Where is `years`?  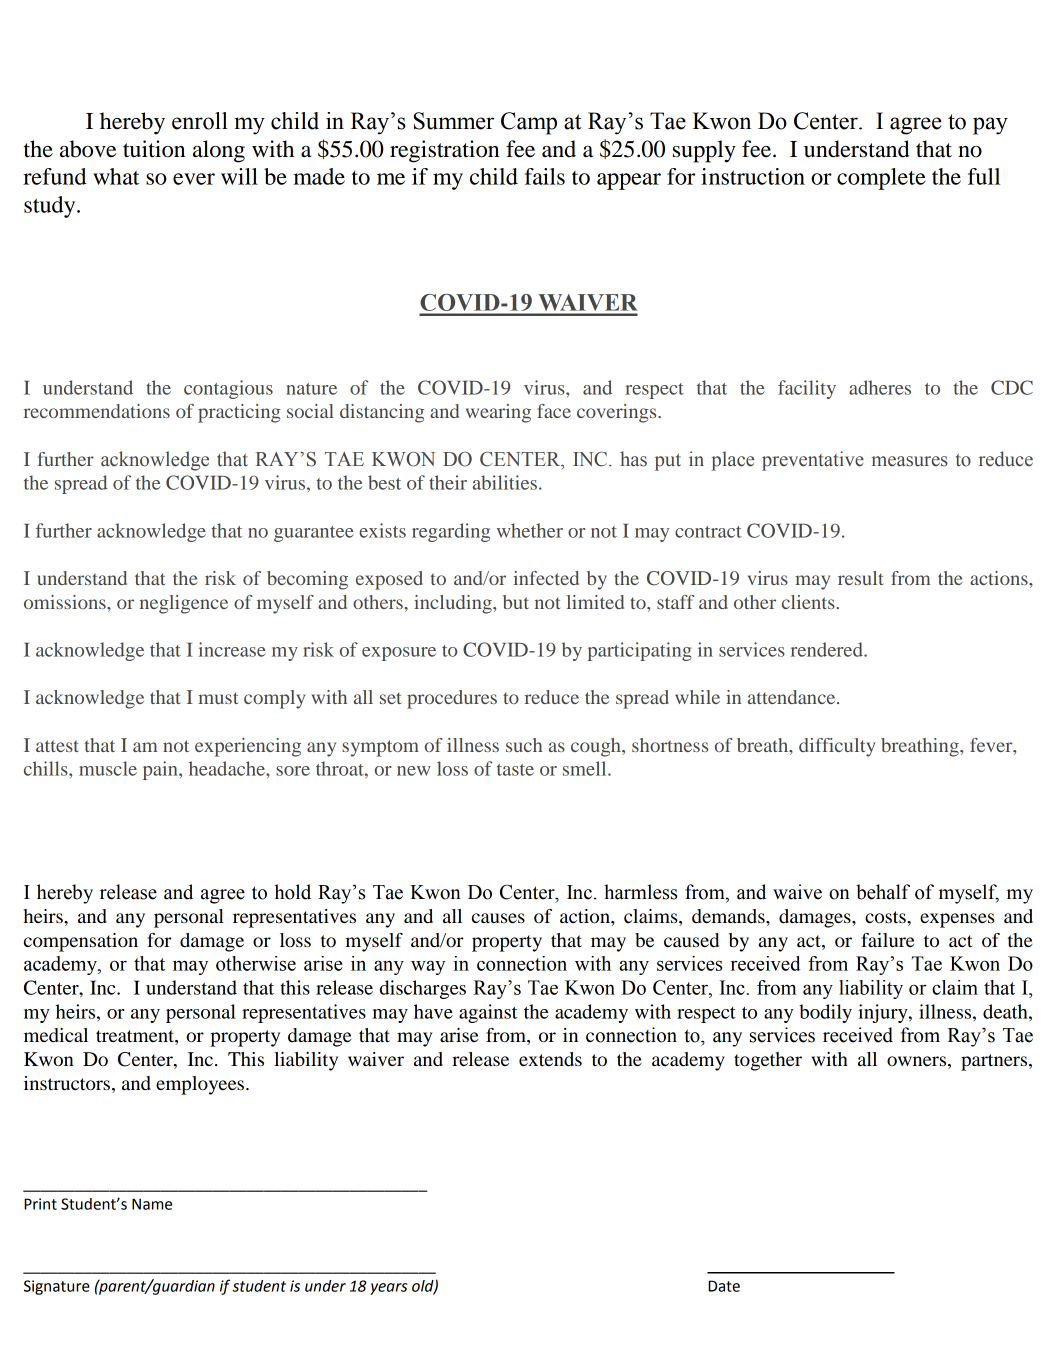
years is located at coordinates (388, 1289).
